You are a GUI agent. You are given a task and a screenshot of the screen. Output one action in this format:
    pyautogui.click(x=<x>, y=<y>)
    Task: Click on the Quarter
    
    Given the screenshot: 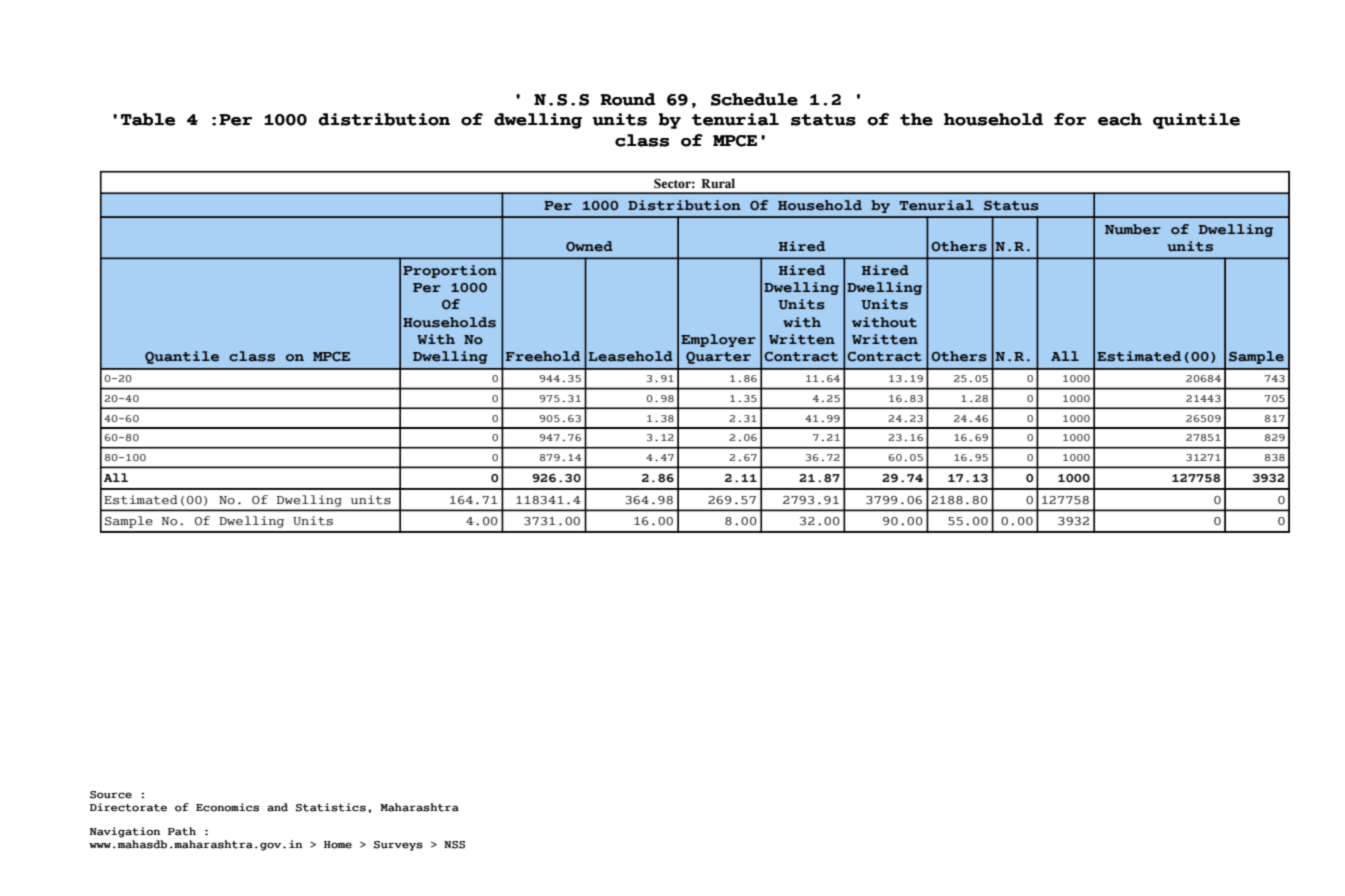 What is the action you would take?
    pyautogui.click(x=718, y=358)
